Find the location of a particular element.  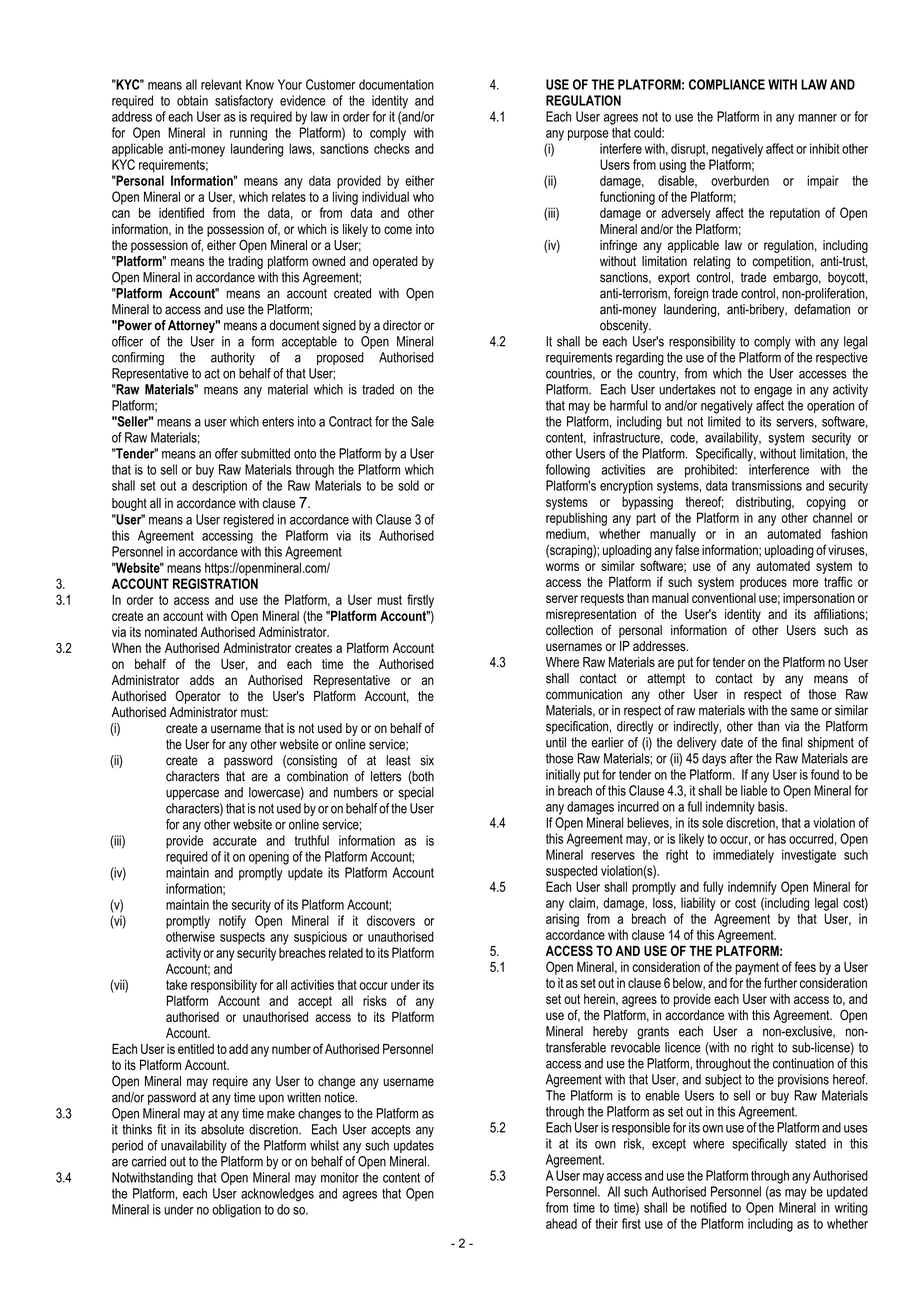

Sale is located at coordinates (422, 421).
